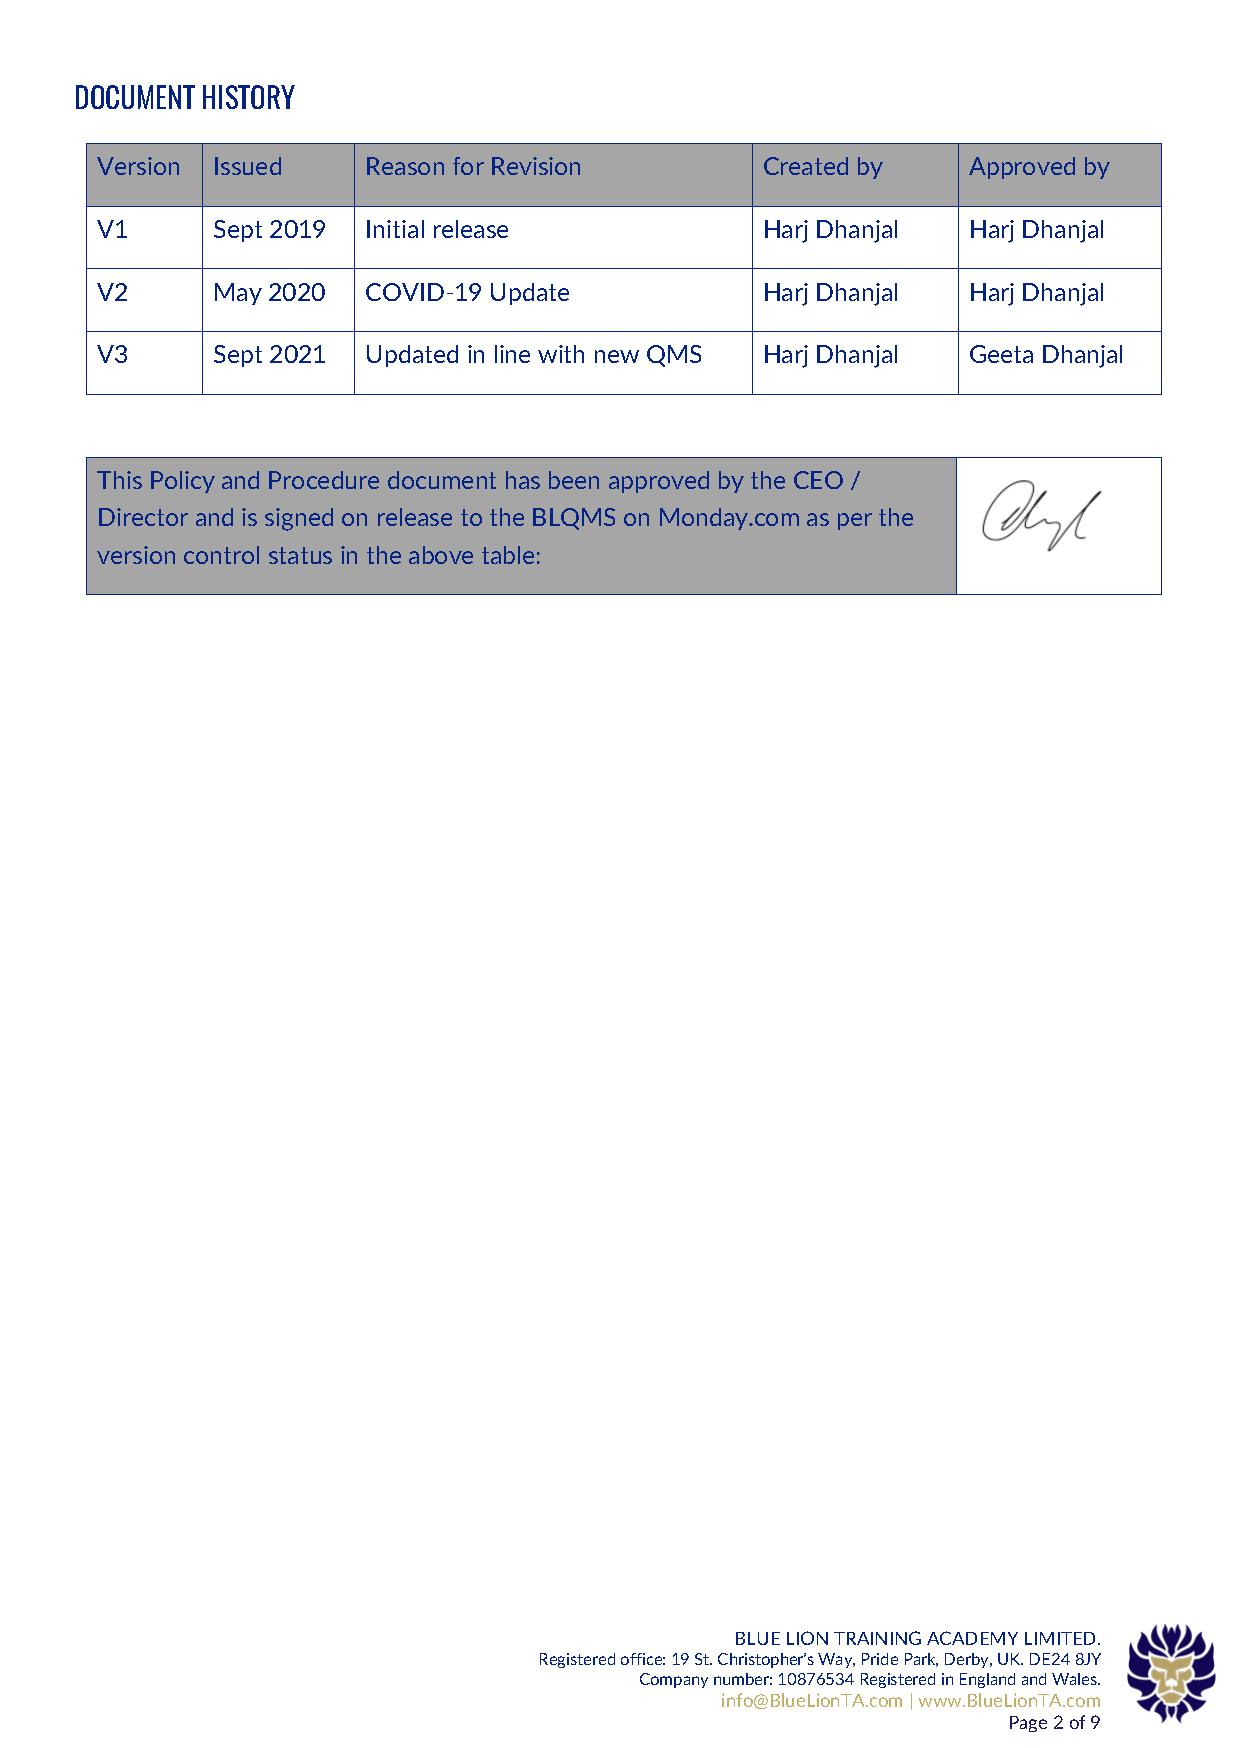 This image has width=1236, height=1748. Describe the element at coordinates (574, 480) in the image. I see `been` at that location.
